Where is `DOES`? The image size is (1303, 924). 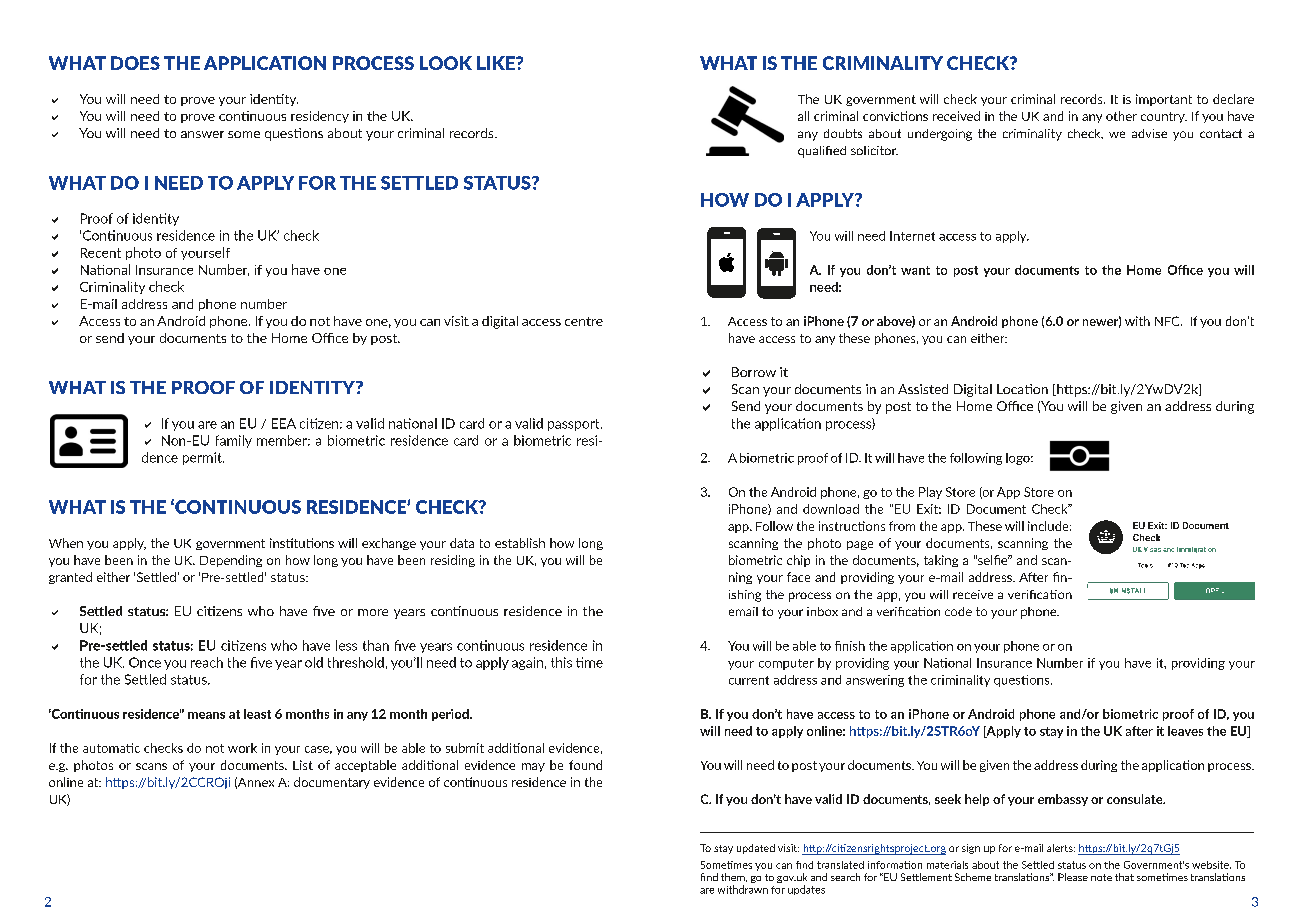 DOES is located at coordinates (135, 63).
